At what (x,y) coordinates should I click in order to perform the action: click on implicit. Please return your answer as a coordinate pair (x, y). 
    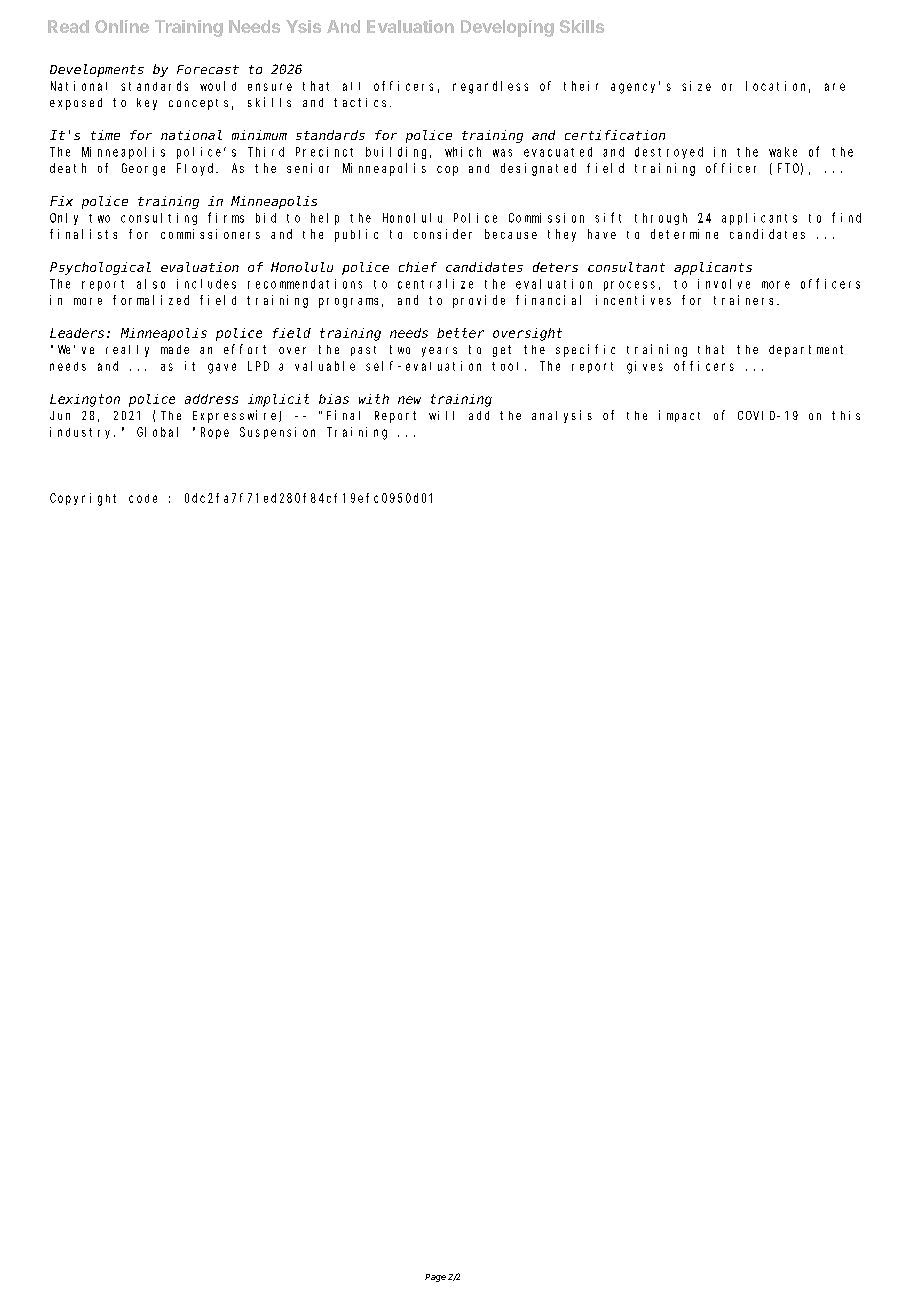
    Looking at the image, I should click on (278, 400).
